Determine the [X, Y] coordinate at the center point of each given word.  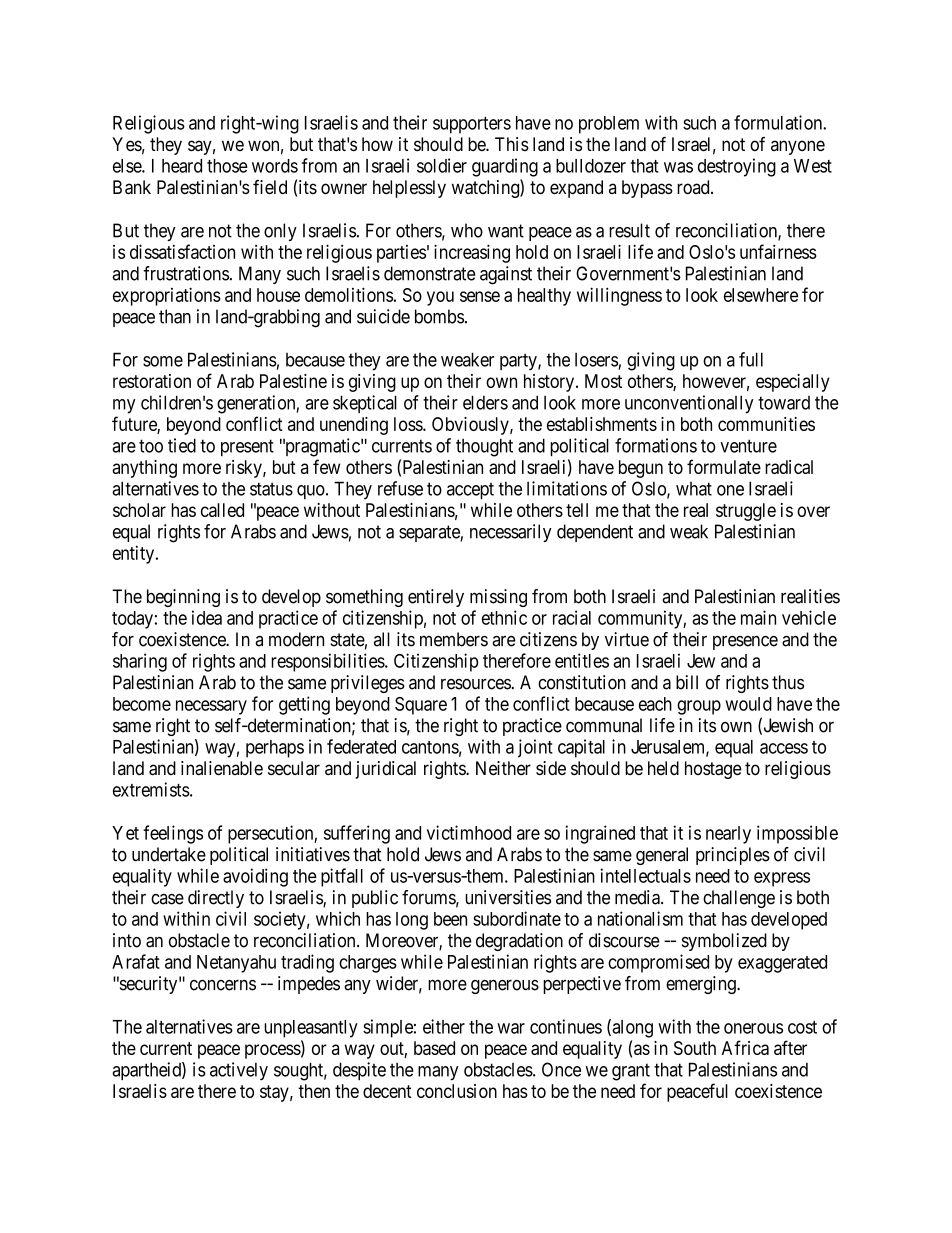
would [748, 704]
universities [508, 897]
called [222, 510]
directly [216, 899]
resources [476, 684]
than [175, 316]
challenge [739, 899]
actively [239, 1071]
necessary [211, 707]
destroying [737, 167]
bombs [439, 316]
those [227, 166]
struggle [746, 512]
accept [470, 491]
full [751, 359]
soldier [442, 165]
